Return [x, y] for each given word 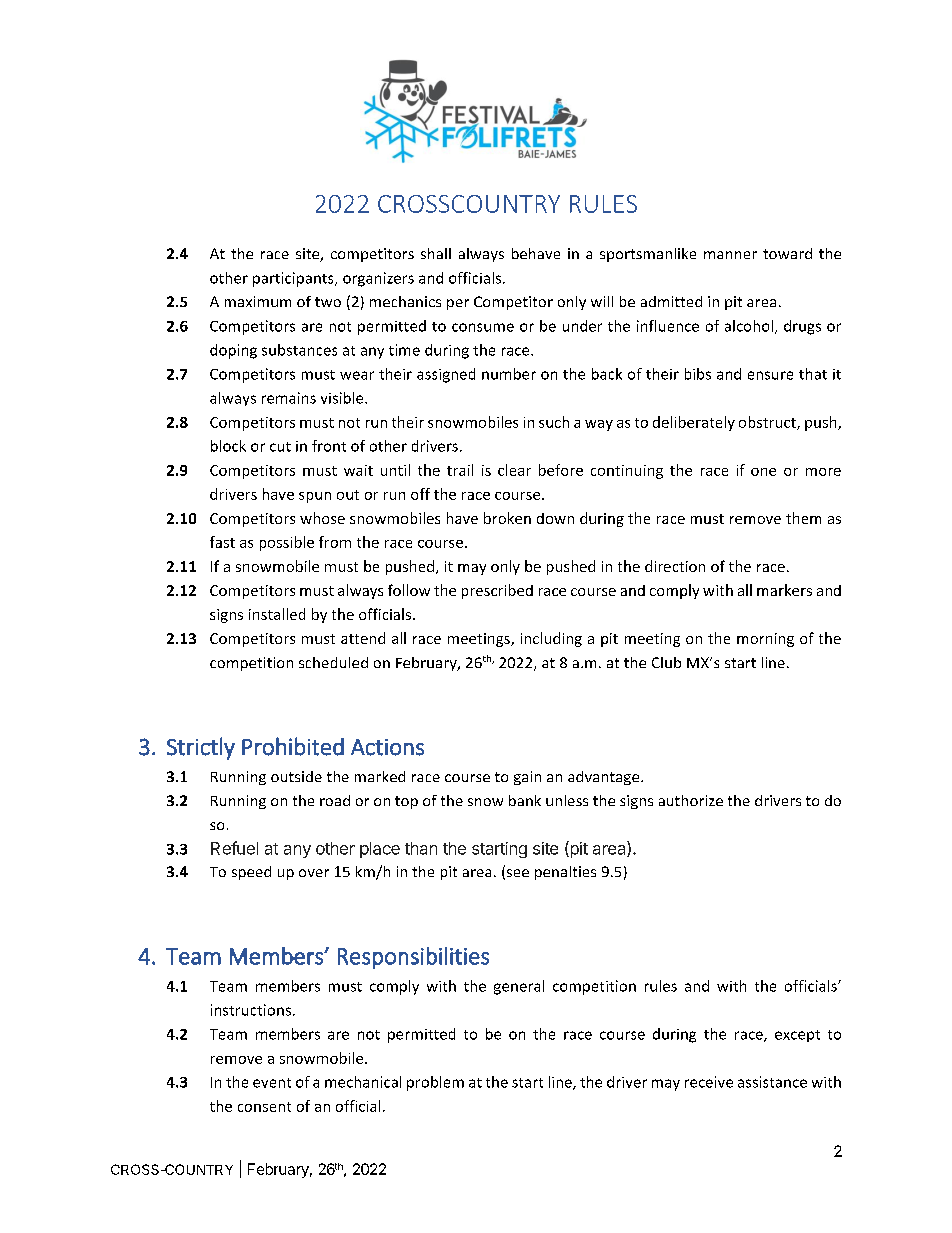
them [803, 518]
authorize [691, 800]
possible [287, 543]
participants [294, 279]
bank [525, 800]
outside [296, 776]
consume [483, 327]
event [272, 1083]
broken [507, 518]
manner [730, 255]
